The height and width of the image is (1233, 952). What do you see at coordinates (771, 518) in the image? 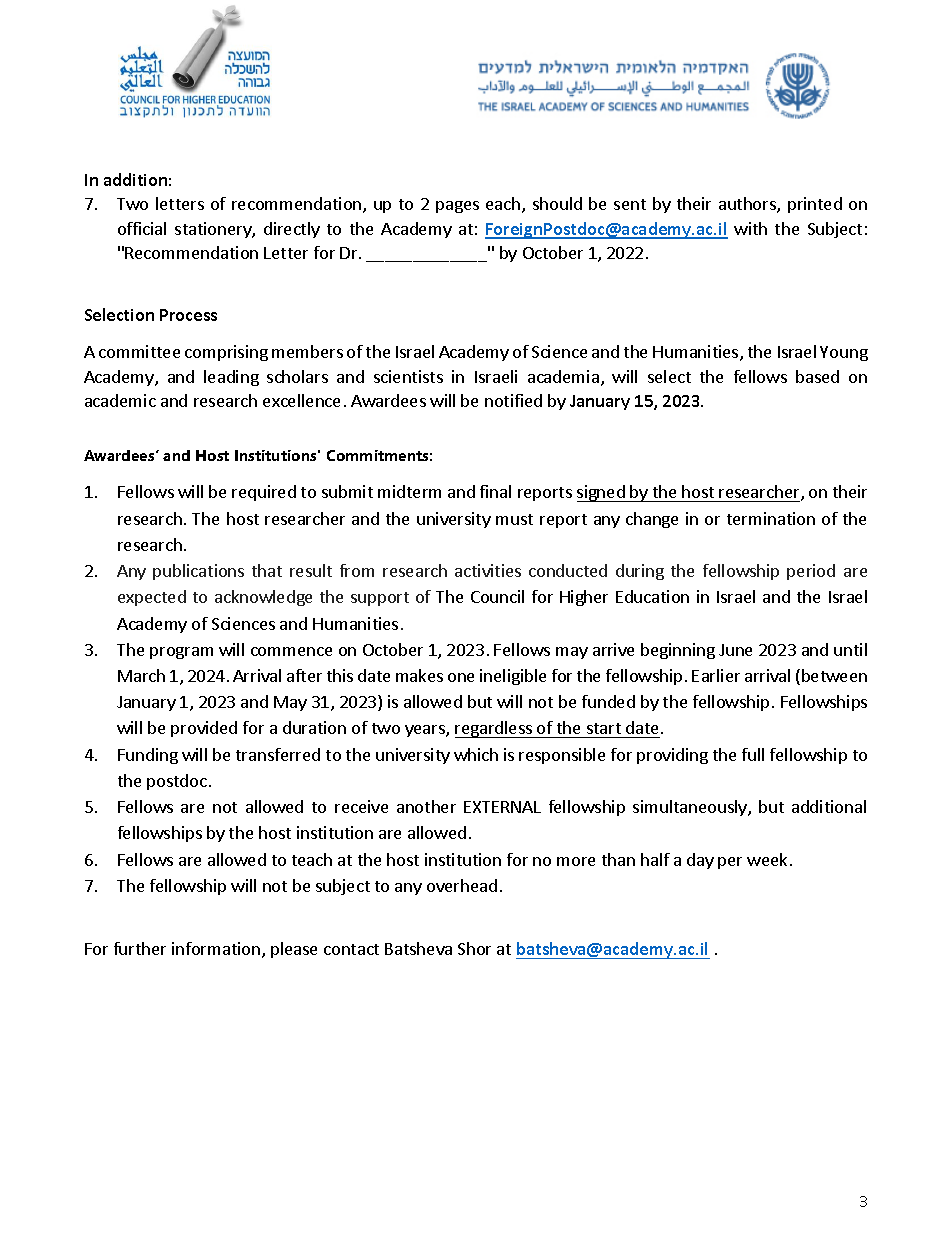
I see `termination` at bounding box center [771, 518].
